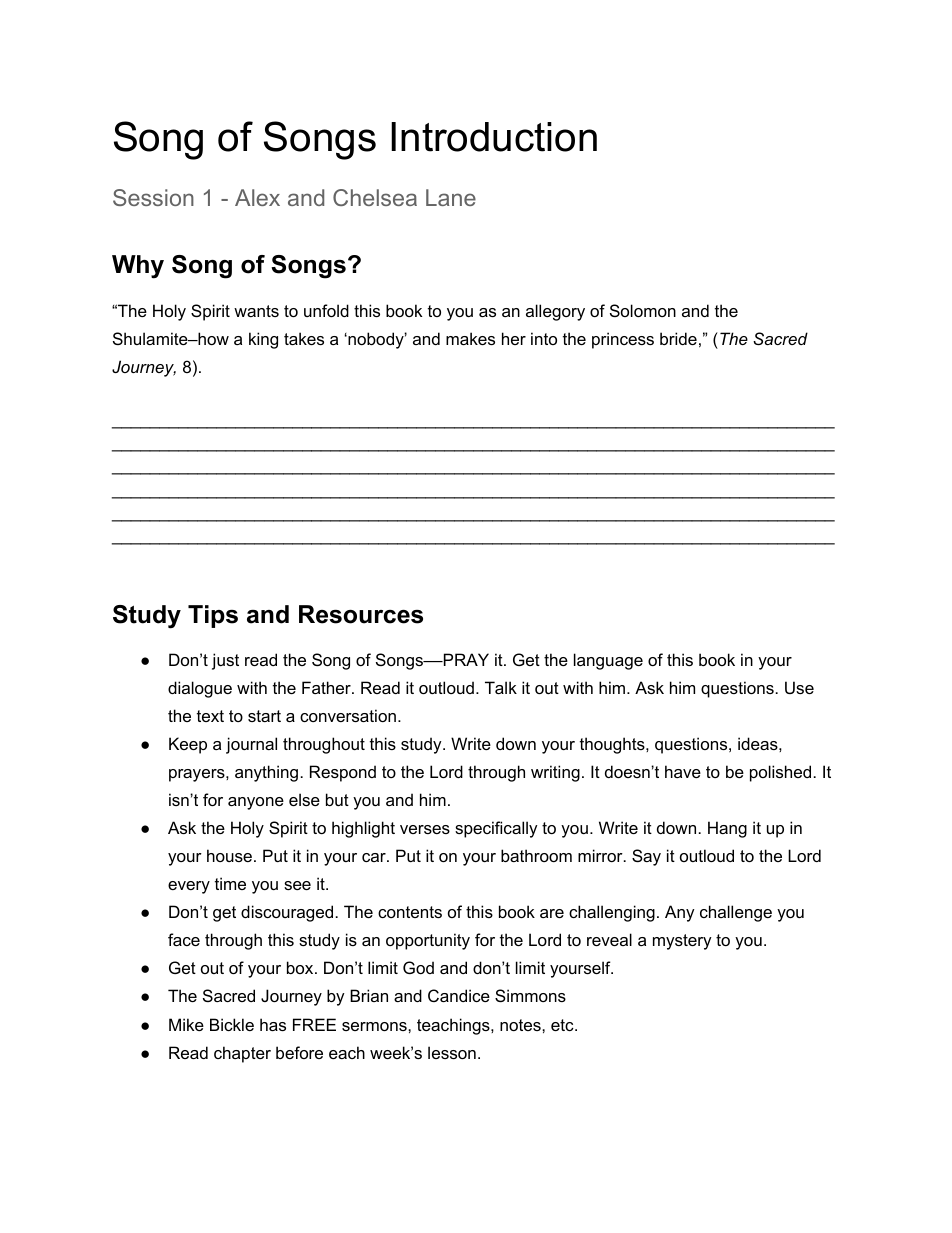  What do you see at coordinates (213, 616) in the screenshot?
I see `Tips` at bounding box center [213, 616].
